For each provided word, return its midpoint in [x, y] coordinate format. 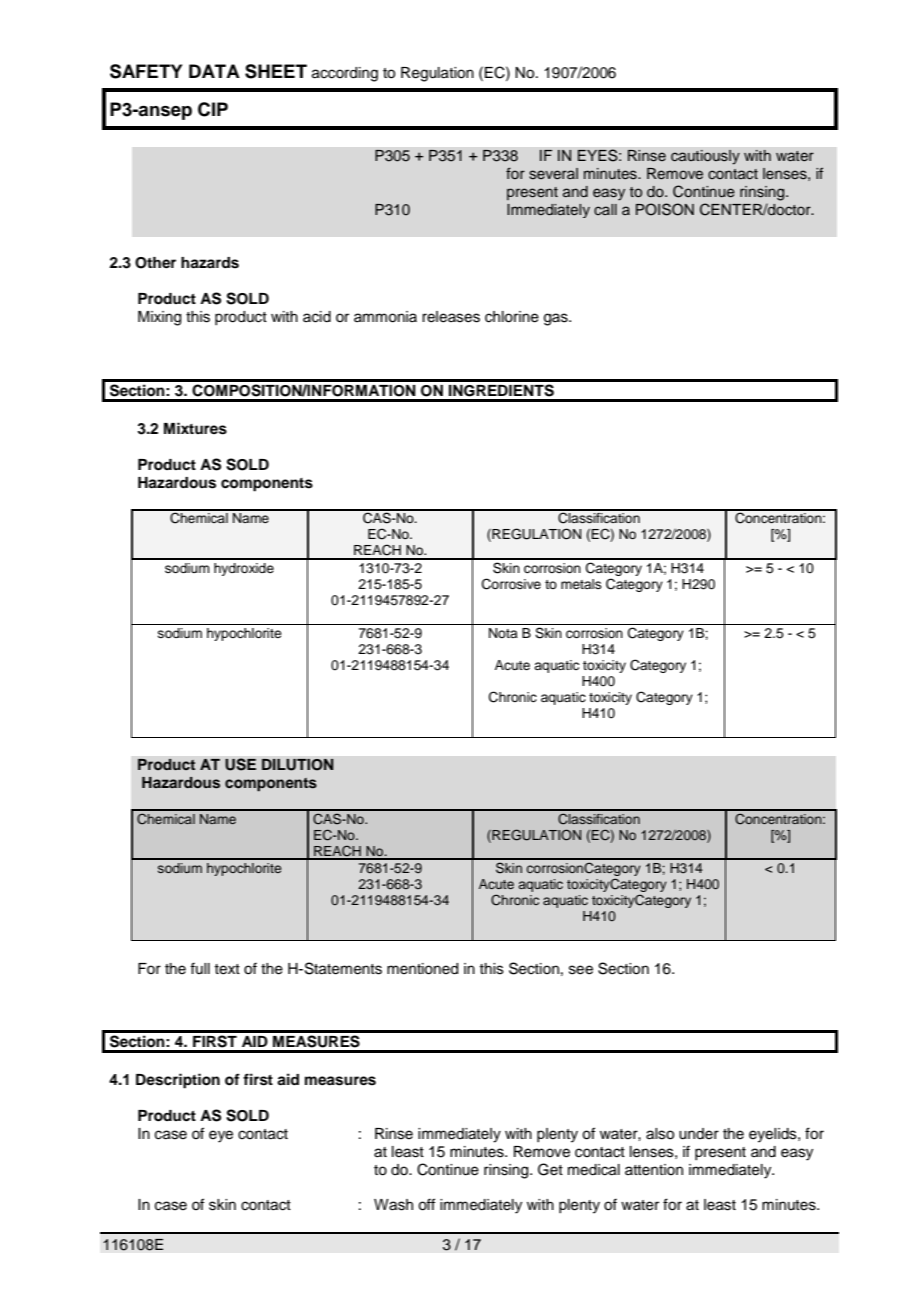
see [581, 970]
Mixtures [195, 428]
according [345, 74]
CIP [213, 109]
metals [581, 584]
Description [178, 1081]
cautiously [705, 157]
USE [240, 764]
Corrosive [511, 584]
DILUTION [297, 765]
